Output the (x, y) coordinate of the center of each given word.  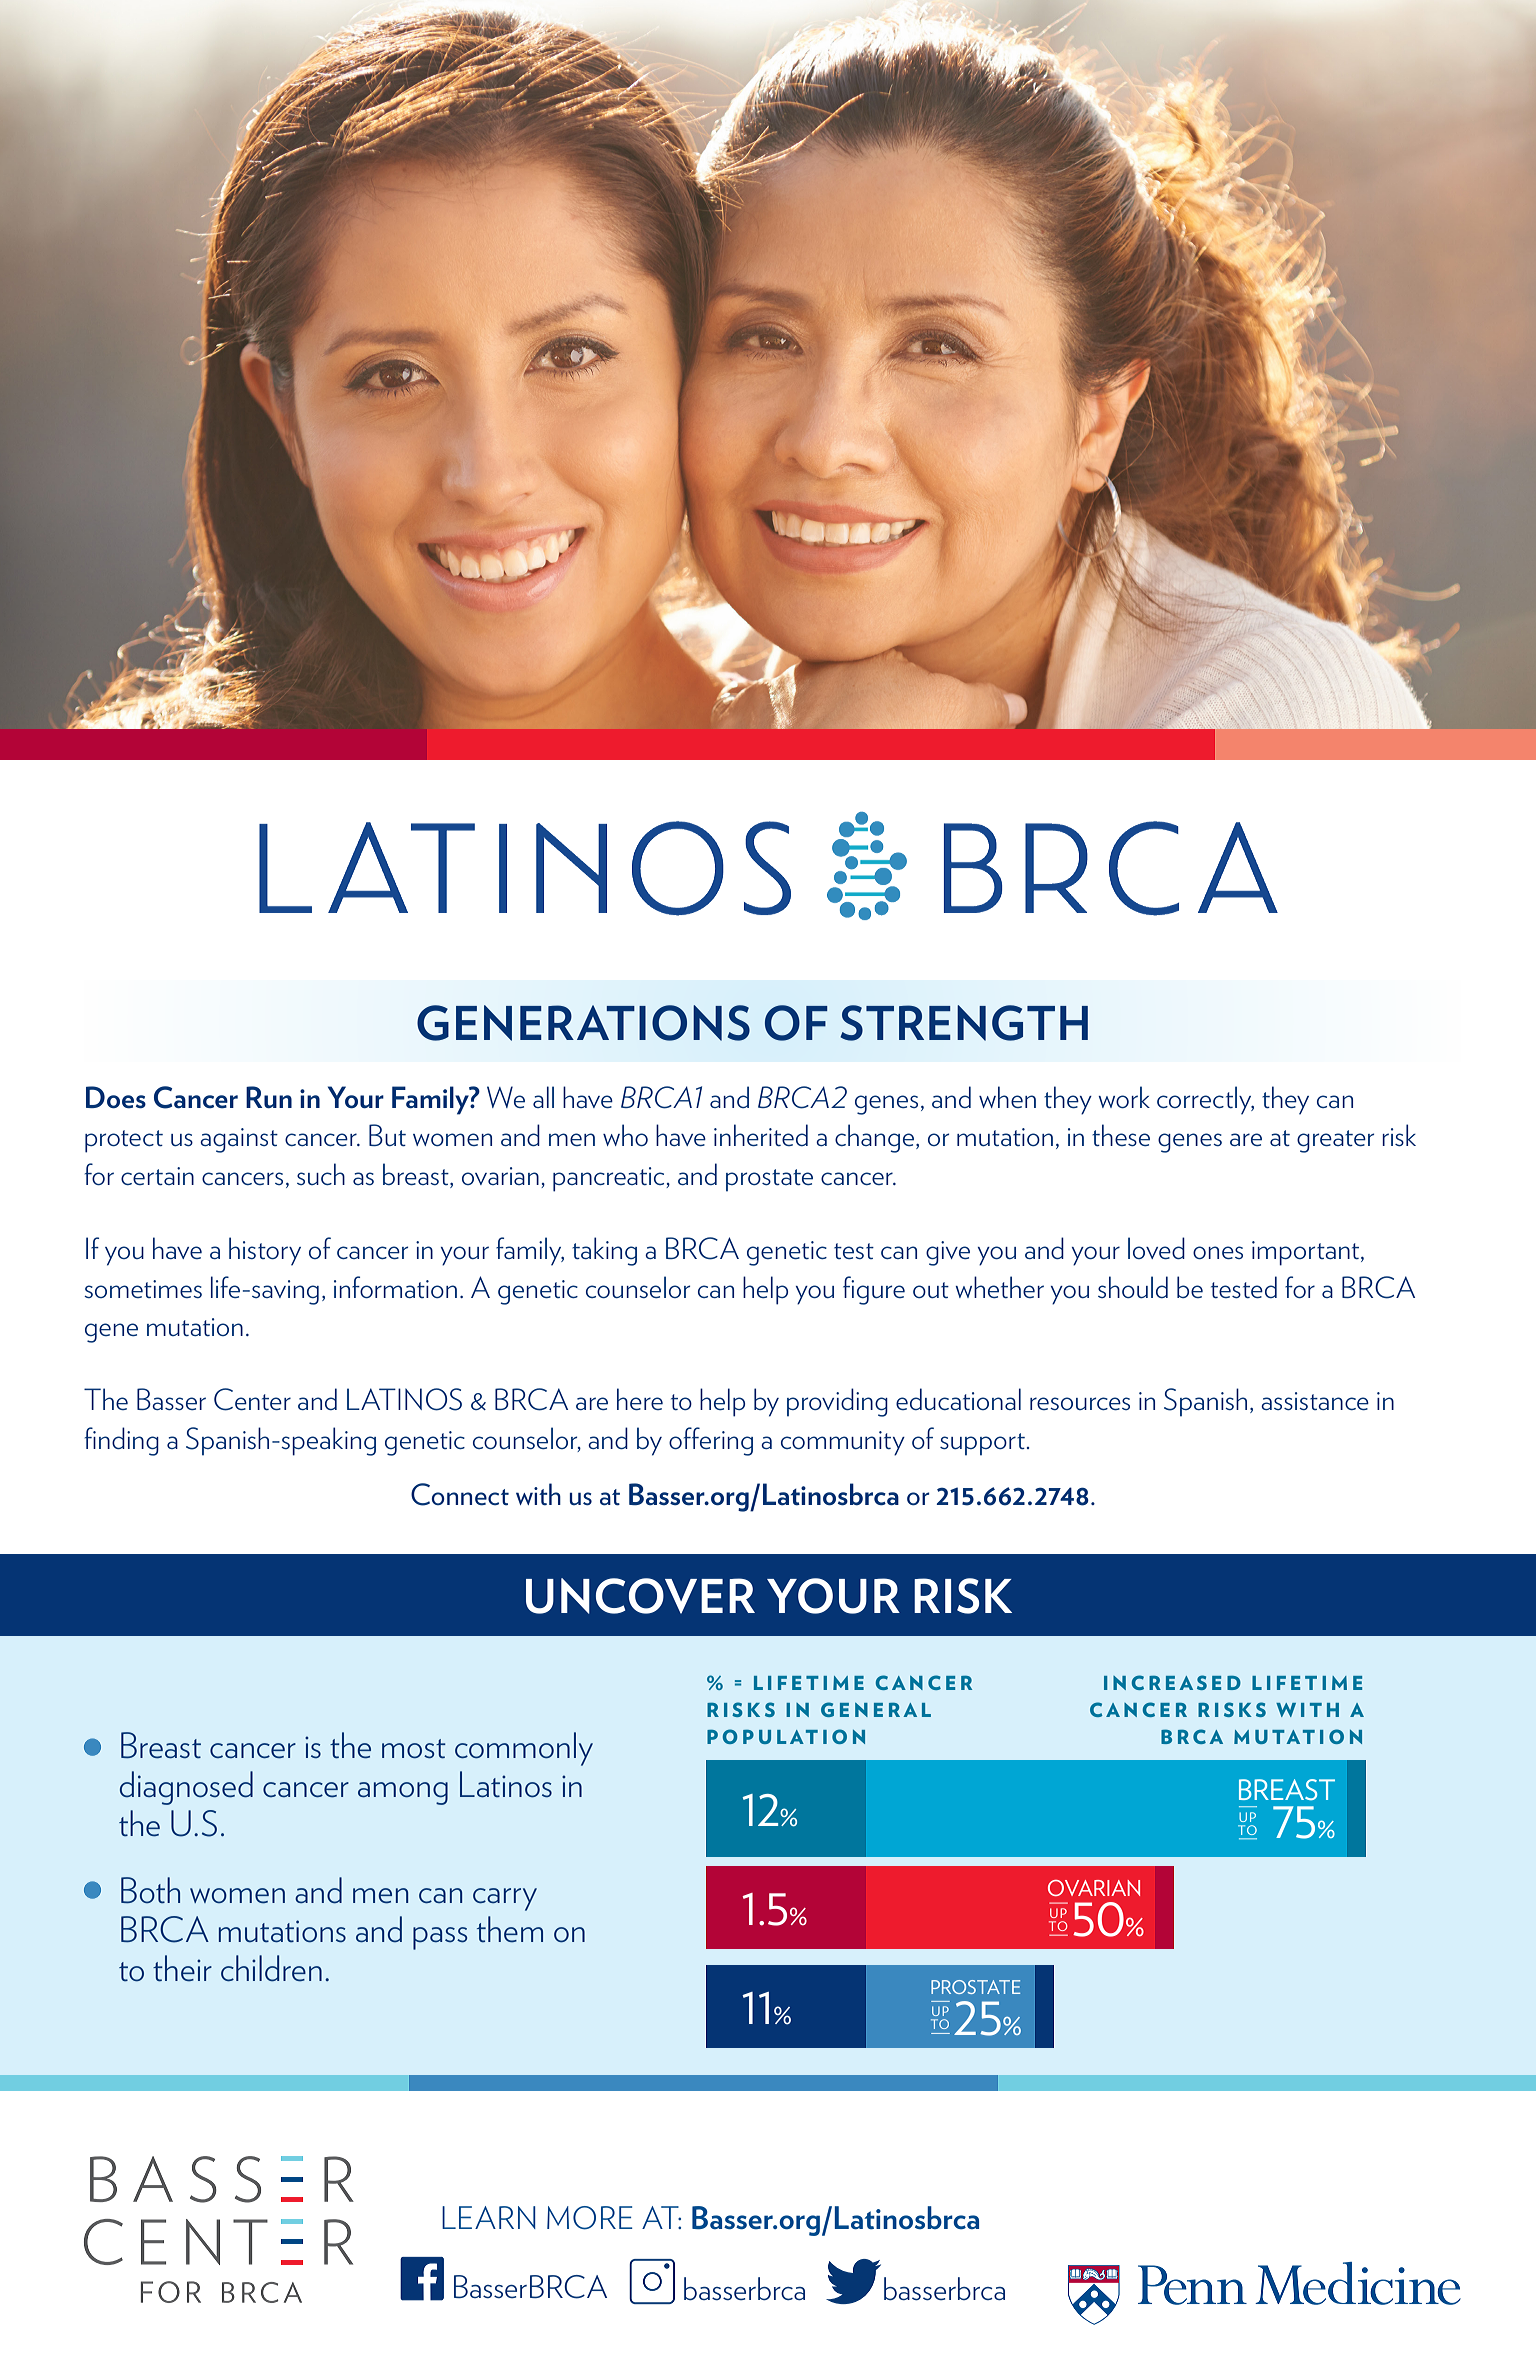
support (982, 1444)
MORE (590, 2218)
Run (269, 1097)
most (414, 1749)
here (640, 1399)
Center (252, 1399)
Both (150, 1890)
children (271, 1968)
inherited (761, 1135)
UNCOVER (640, 1596)
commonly (524, 1749)
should (1133, 1287)
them (510, 1929)
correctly (1205, 1100)
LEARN (489, 2217)
